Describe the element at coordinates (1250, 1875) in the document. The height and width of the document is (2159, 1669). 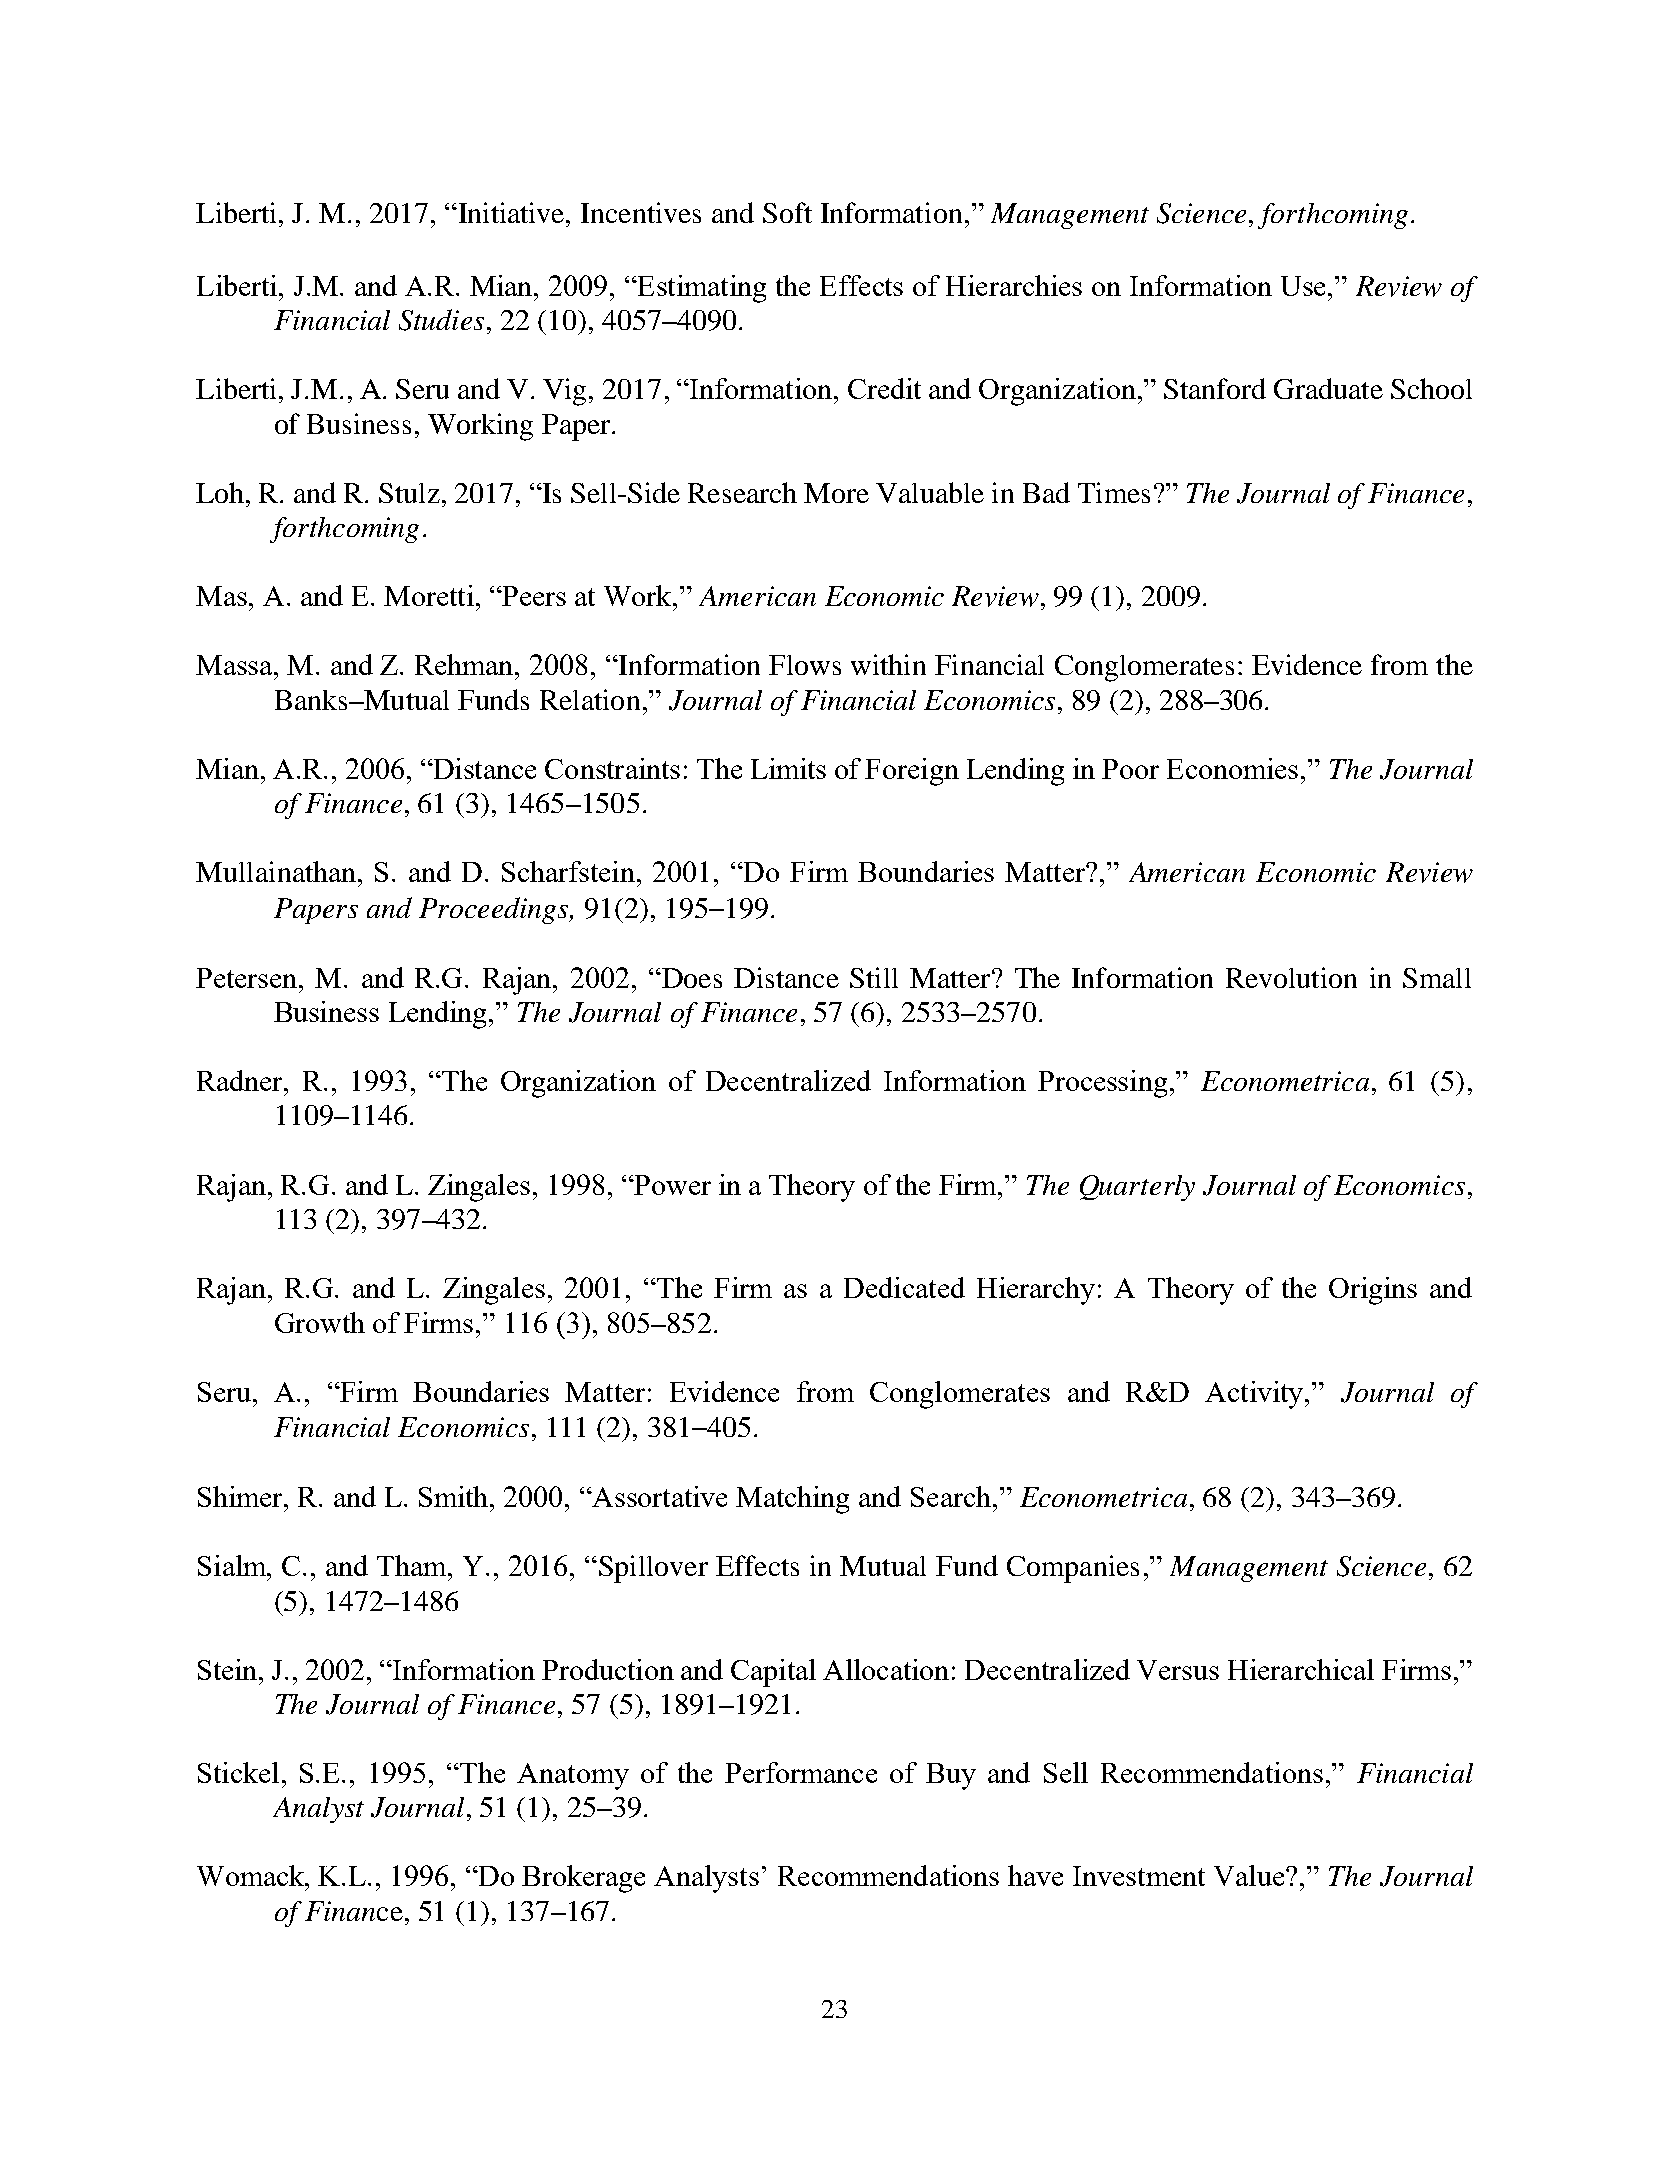
I see `Value` at that location.
